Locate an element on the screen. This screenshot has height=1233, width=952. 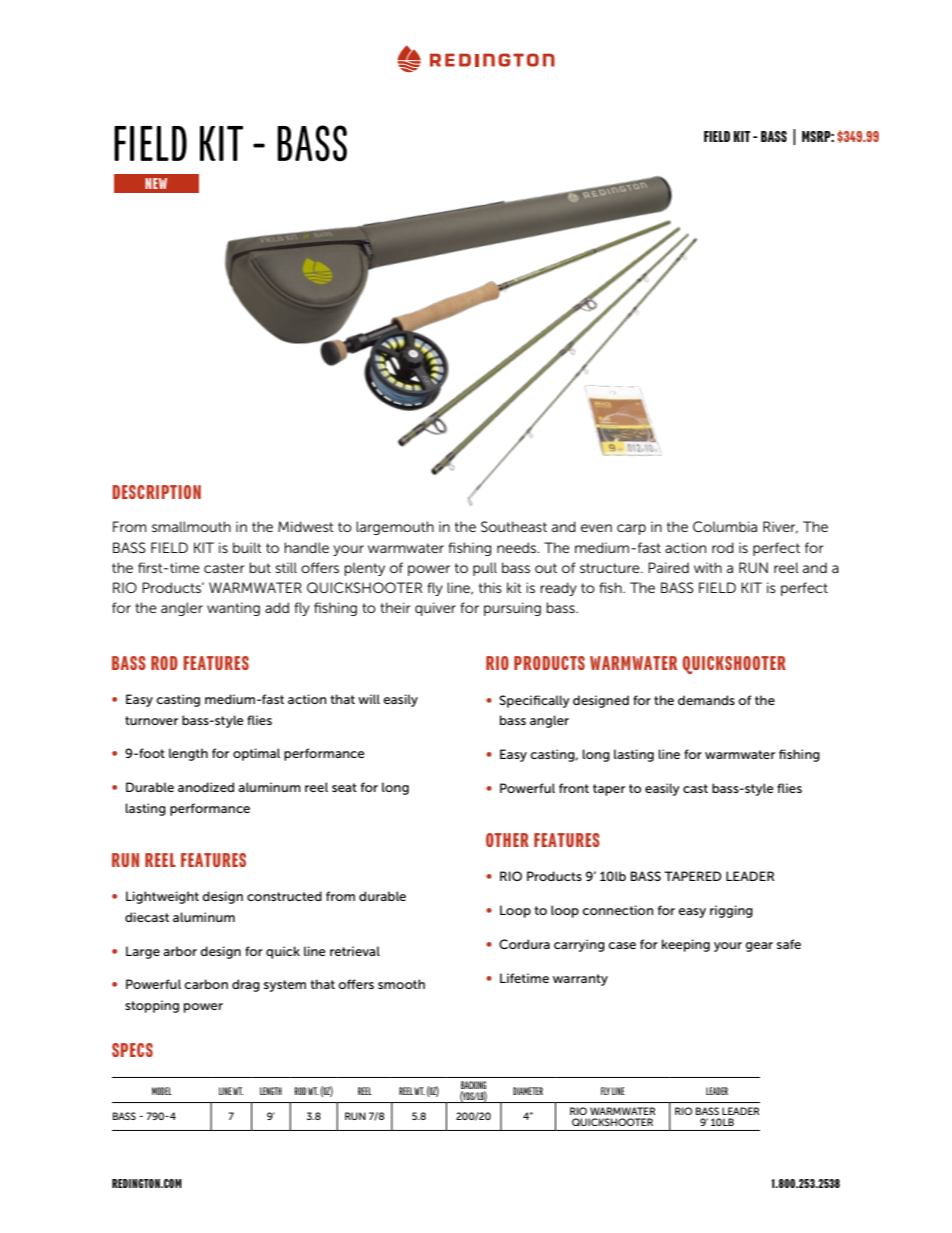
OTHER is located at coordinates (507, 840).
